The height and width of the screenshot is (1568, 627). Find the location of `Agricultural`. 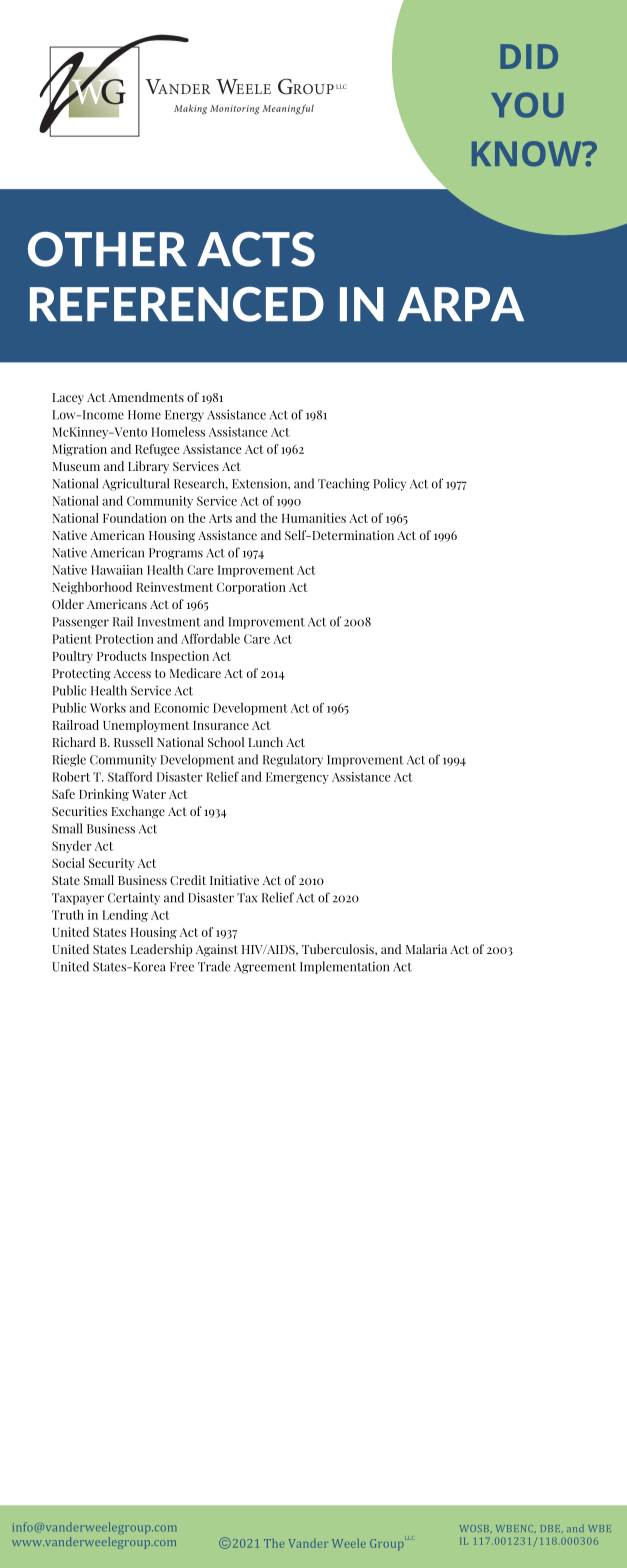

Agricultural is located at coordinates (136, 484).
